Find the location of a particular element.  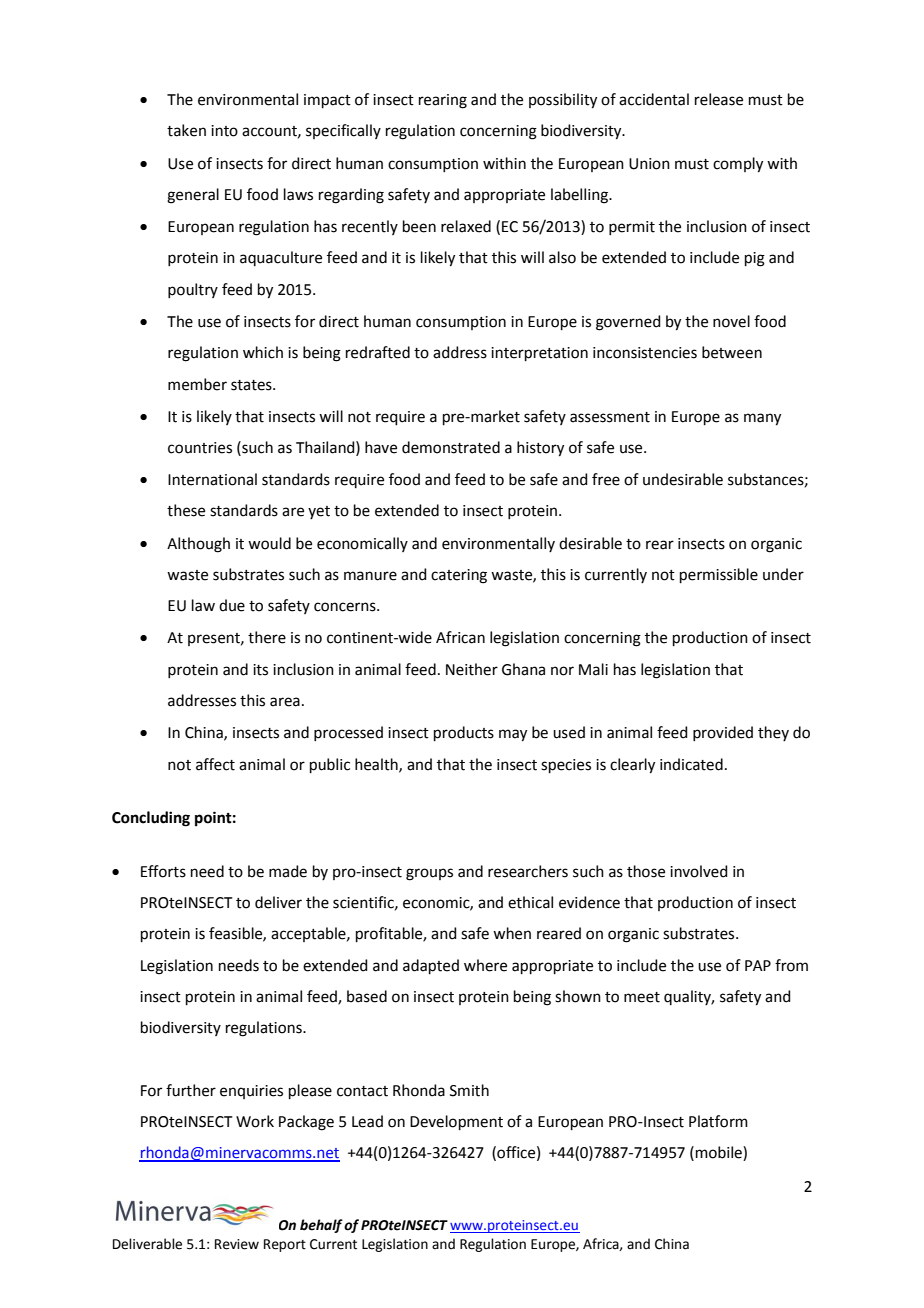

Development is located at coordinates (456, 1122).
